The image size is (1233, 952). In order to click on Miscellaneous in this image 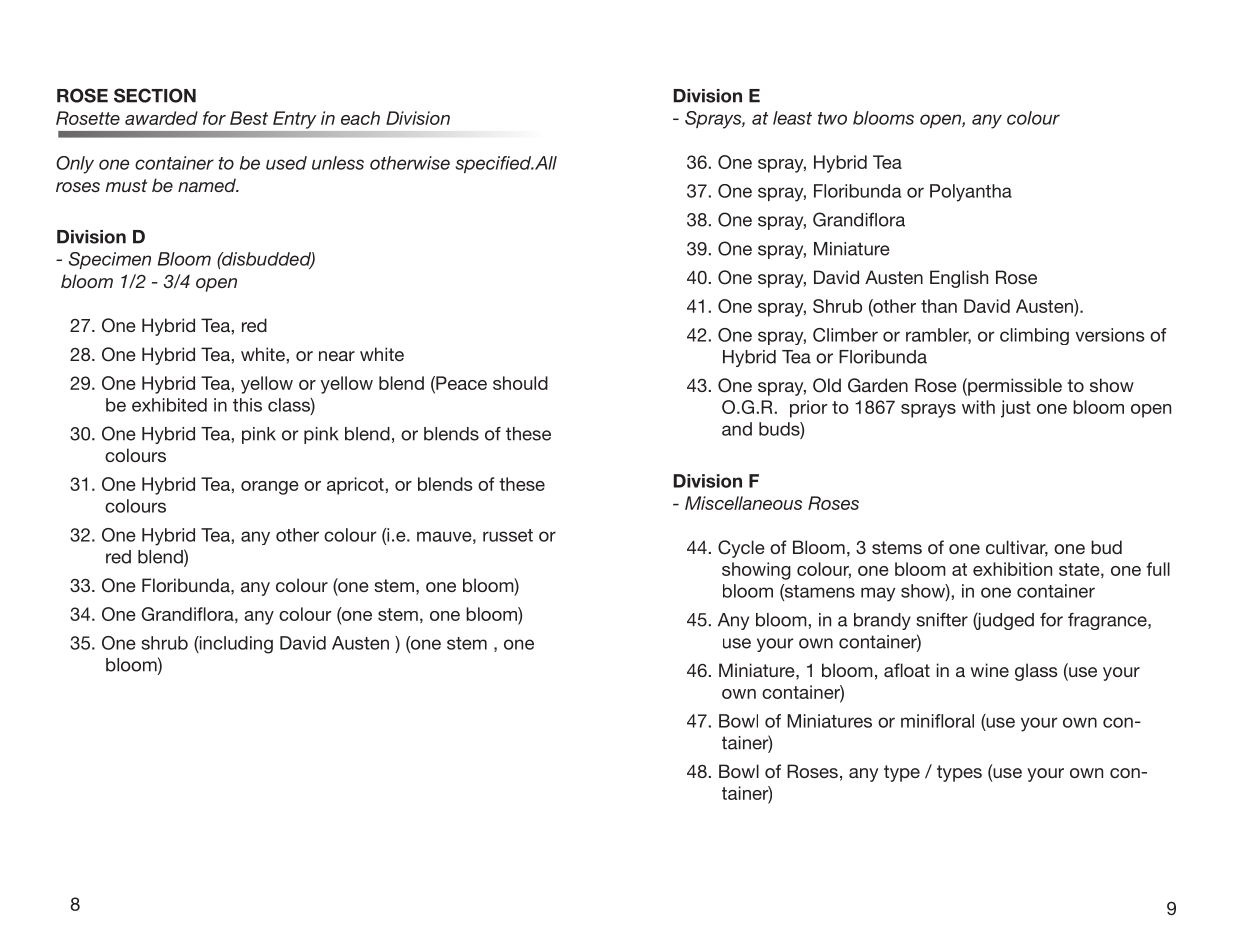, I will do `click(743, 503)`.
